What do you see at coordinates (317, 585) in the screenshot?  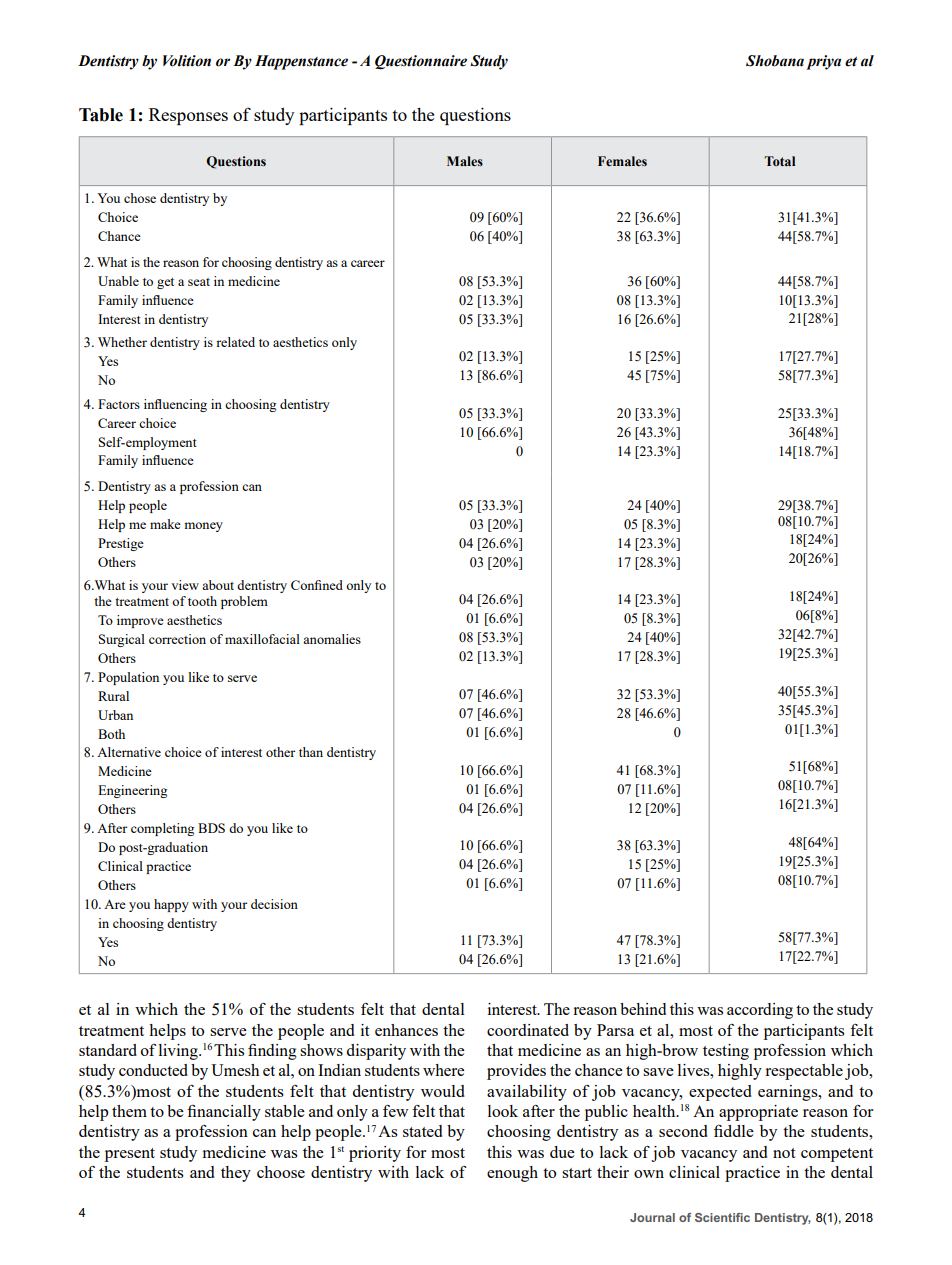 I see `Confined` at bounding box center [317, 585].
